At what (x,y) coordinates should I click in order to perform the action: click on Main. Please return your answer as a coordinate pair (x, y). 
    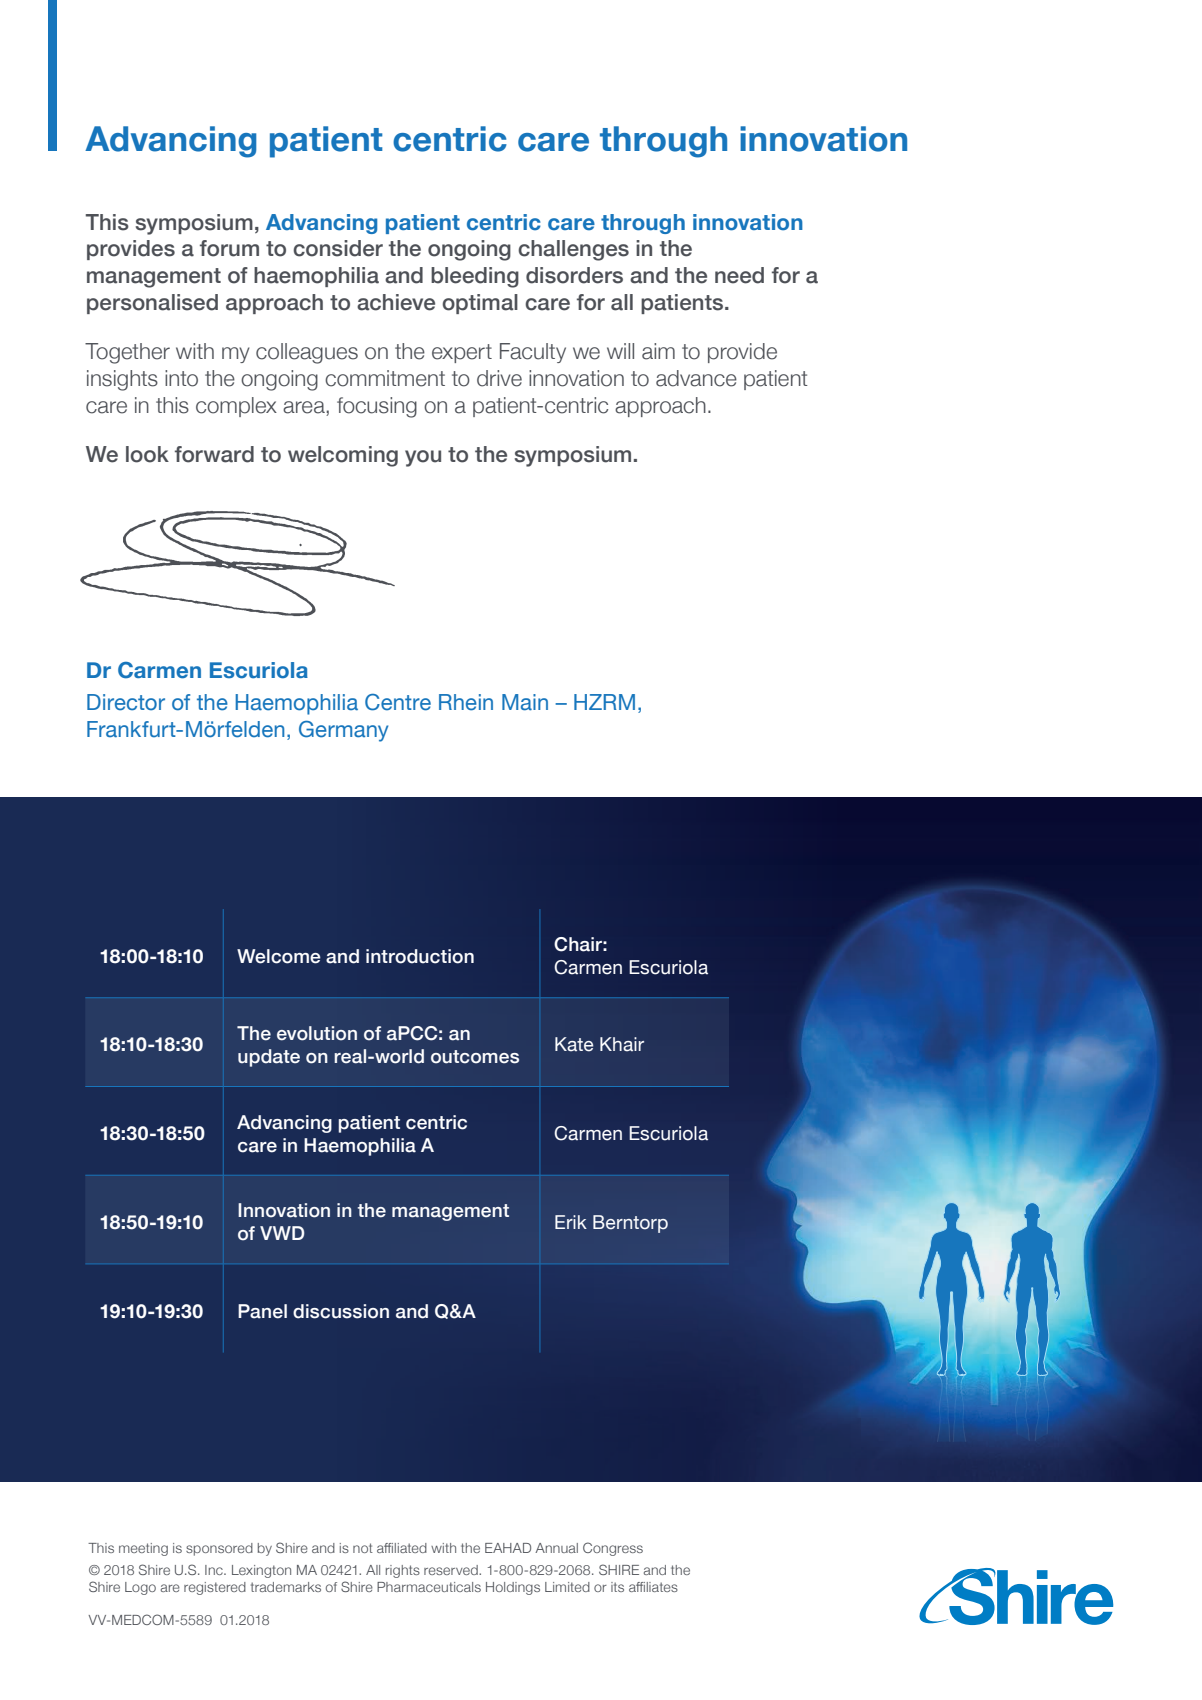
    Looking at the image, I should click on (525, 702).
